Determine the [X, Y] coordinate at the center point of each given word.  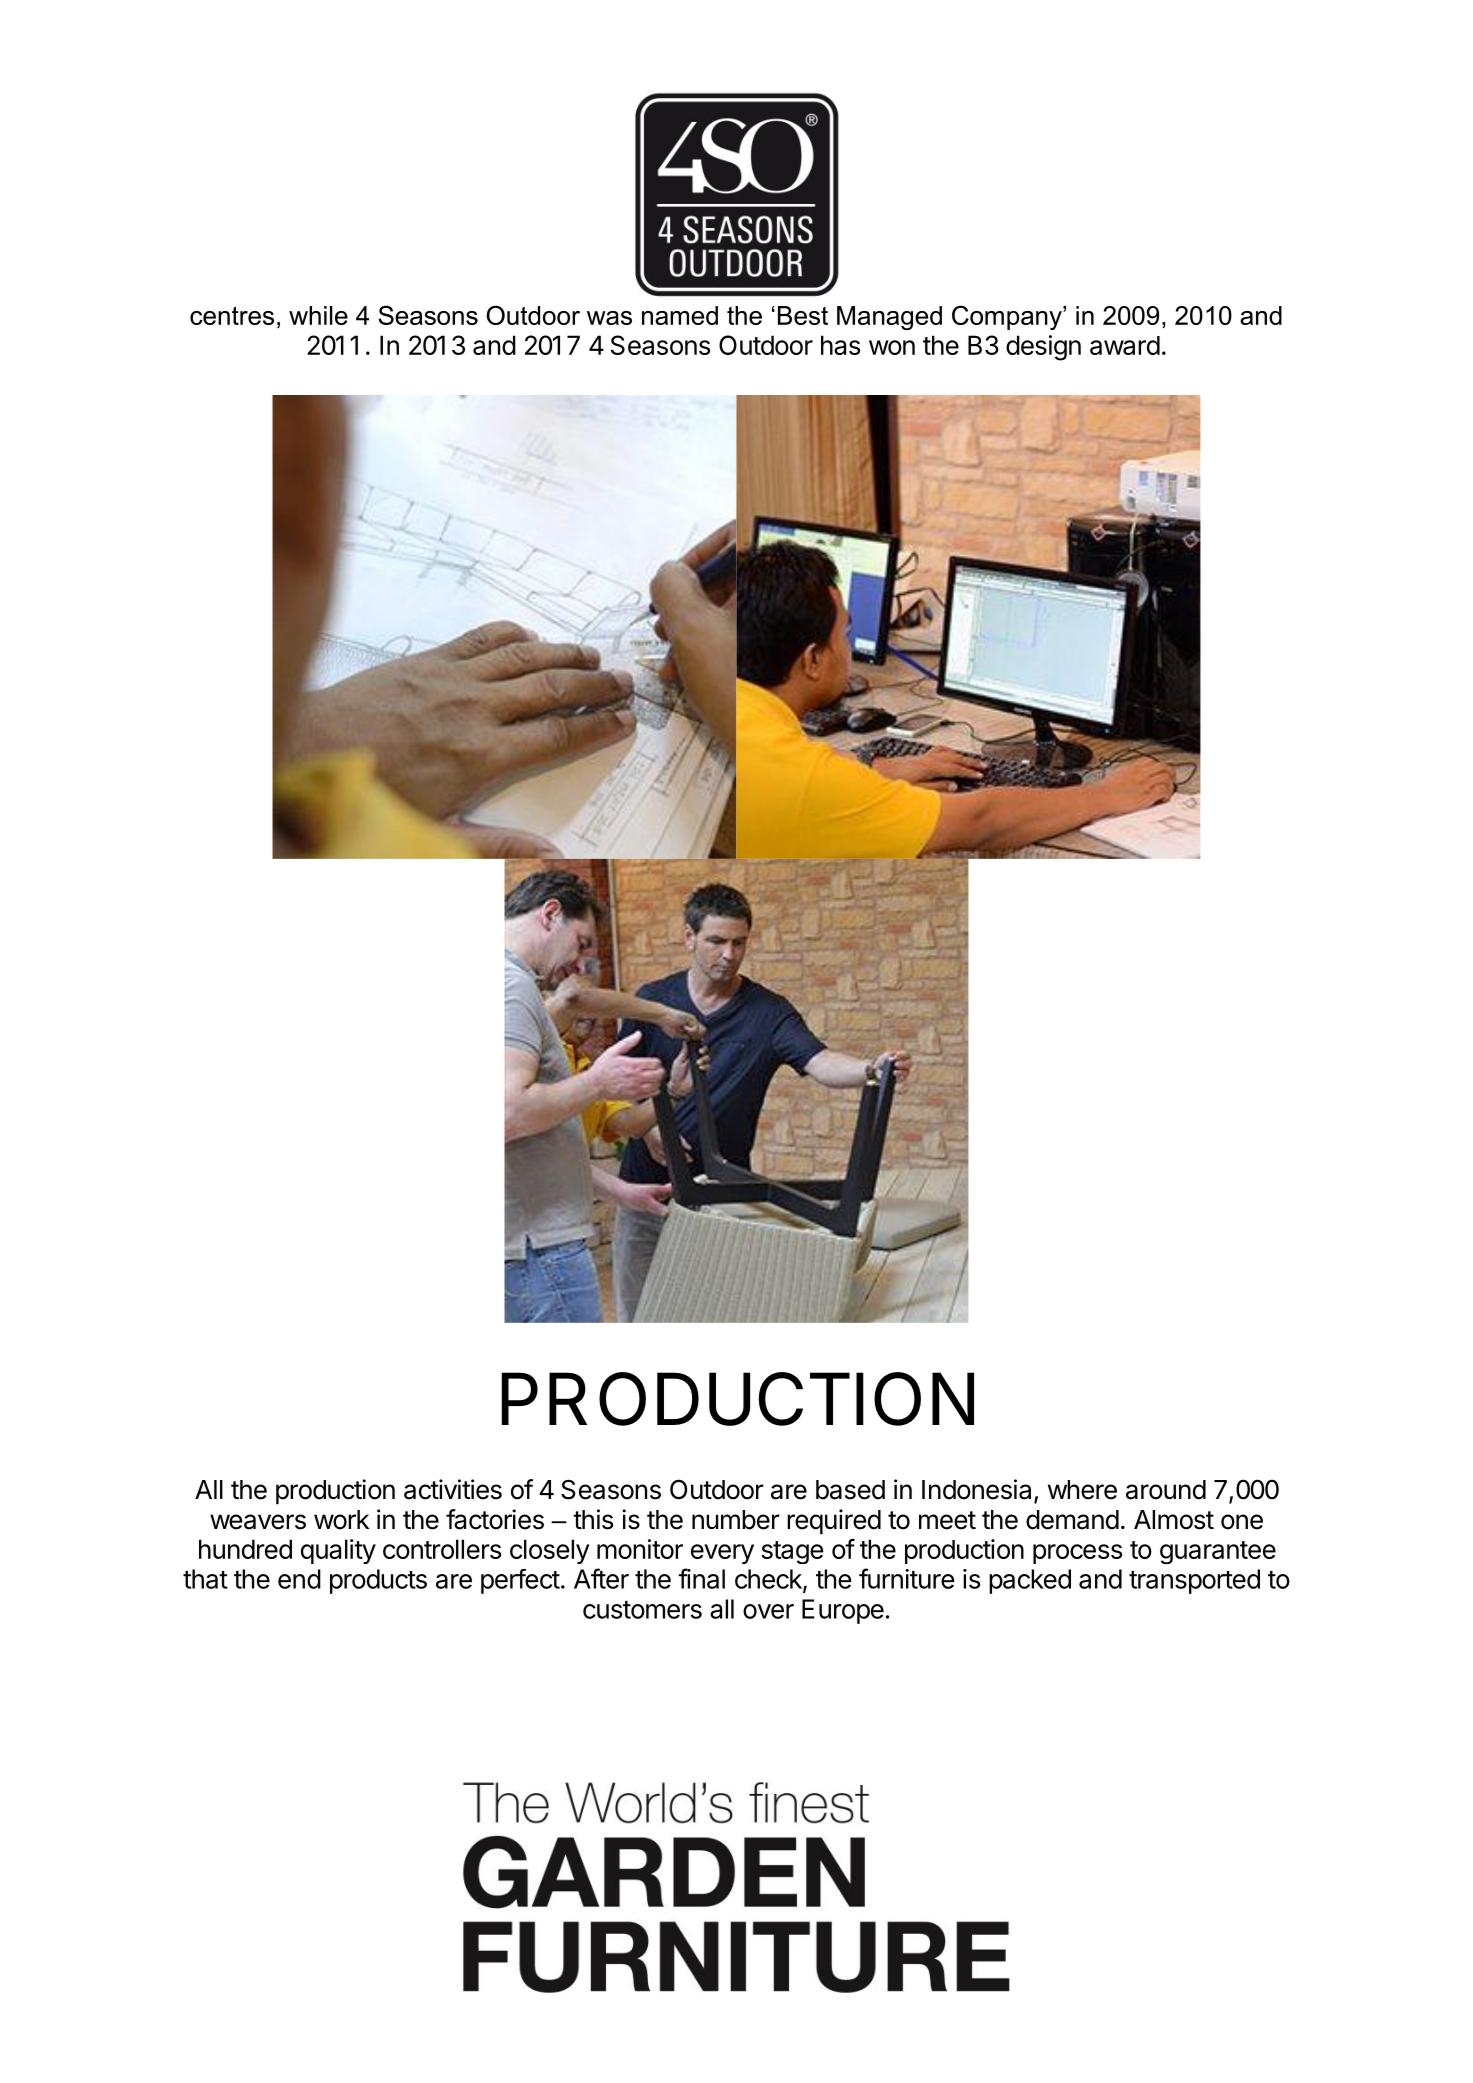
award [1125, 345]
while [318, 315]
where [1082, 1490]
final [701, 1578]
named [680, 315]
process [1077, 1554]
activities [453, 1489]
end [299, 1579]
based [850, 1490]
